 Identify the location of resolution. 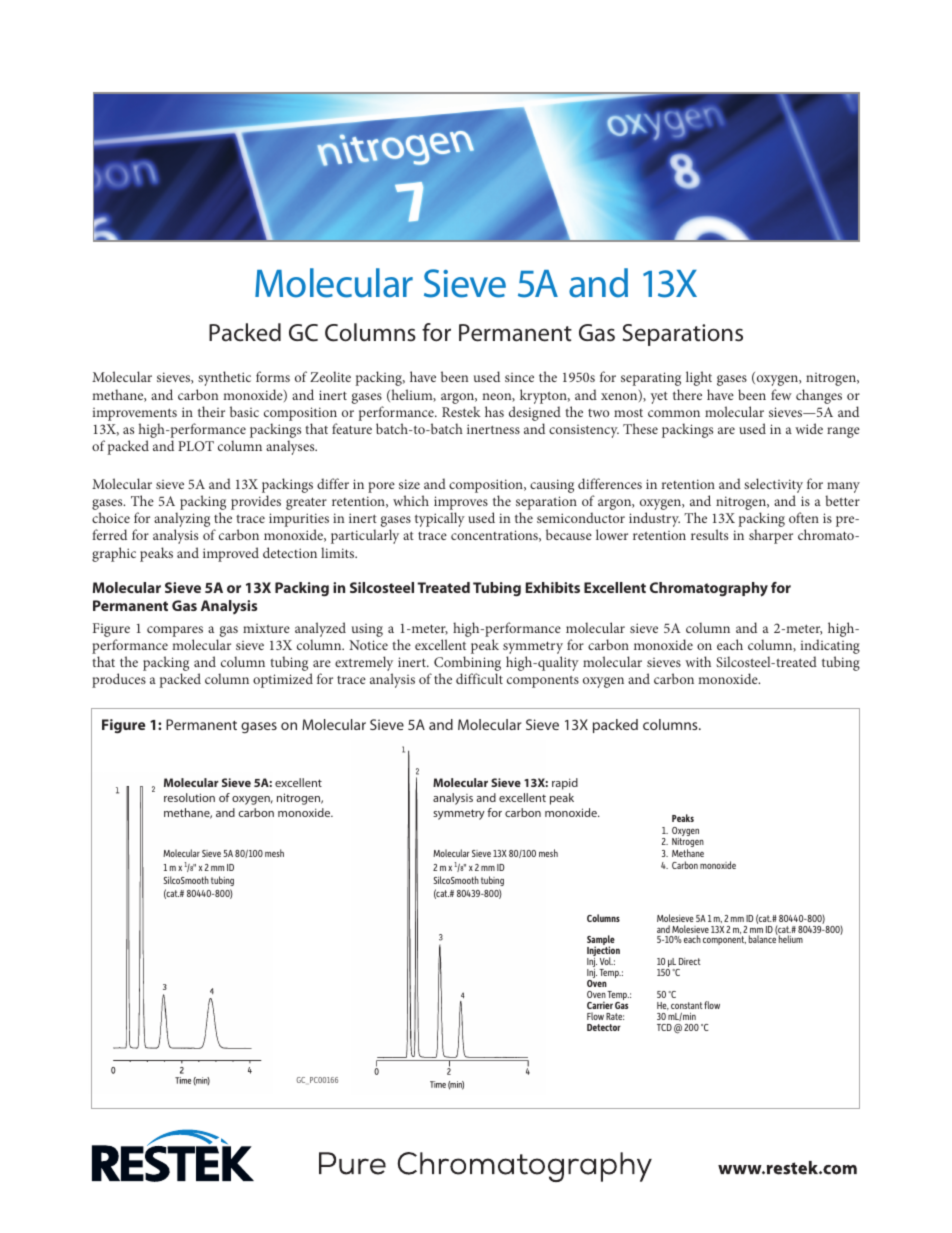
(189, 797).
